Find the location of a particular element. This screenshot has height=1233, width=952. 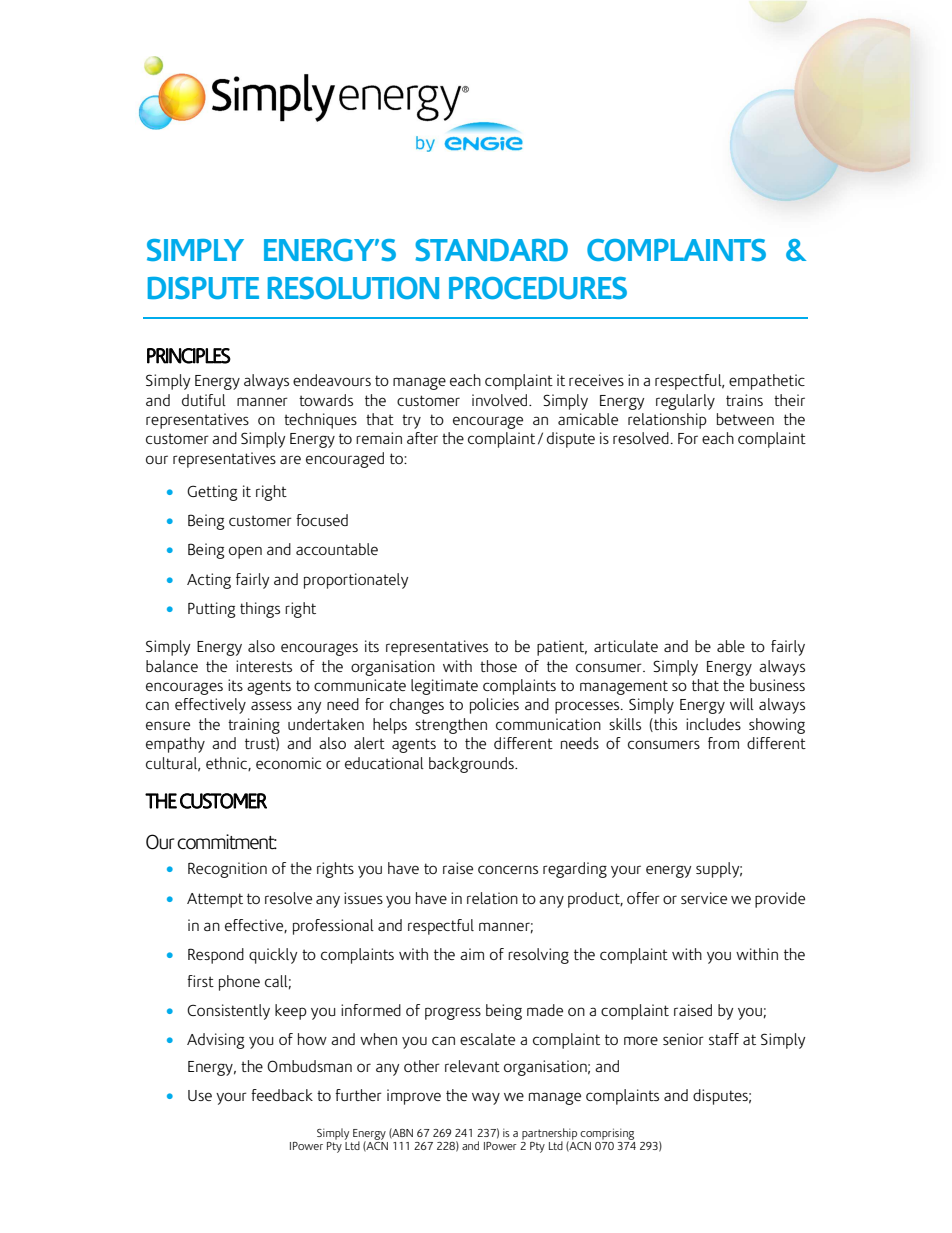

policies is located at coordinates (494, 706).
